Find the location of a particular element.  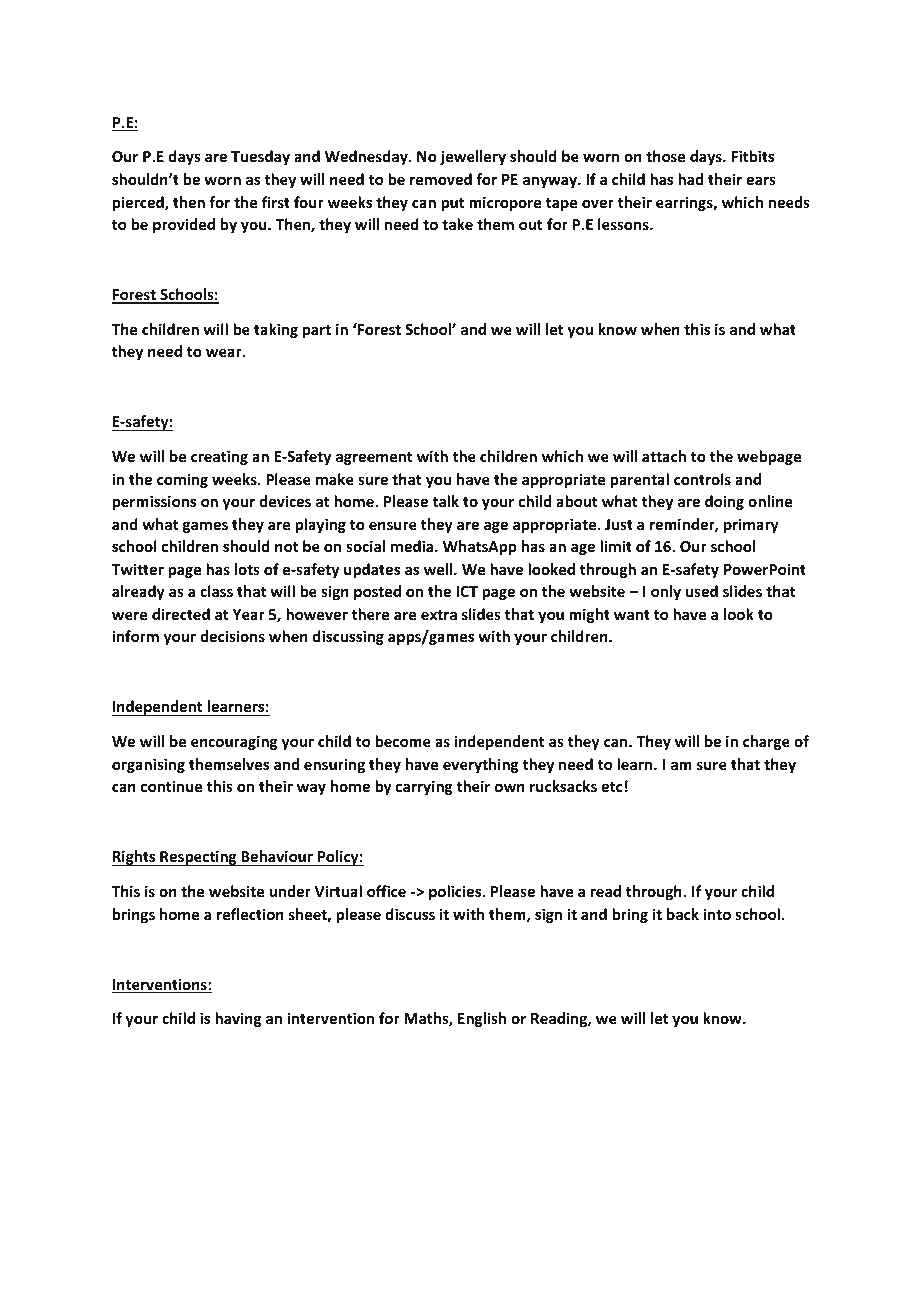

become is located at coordinates (403, 741).
